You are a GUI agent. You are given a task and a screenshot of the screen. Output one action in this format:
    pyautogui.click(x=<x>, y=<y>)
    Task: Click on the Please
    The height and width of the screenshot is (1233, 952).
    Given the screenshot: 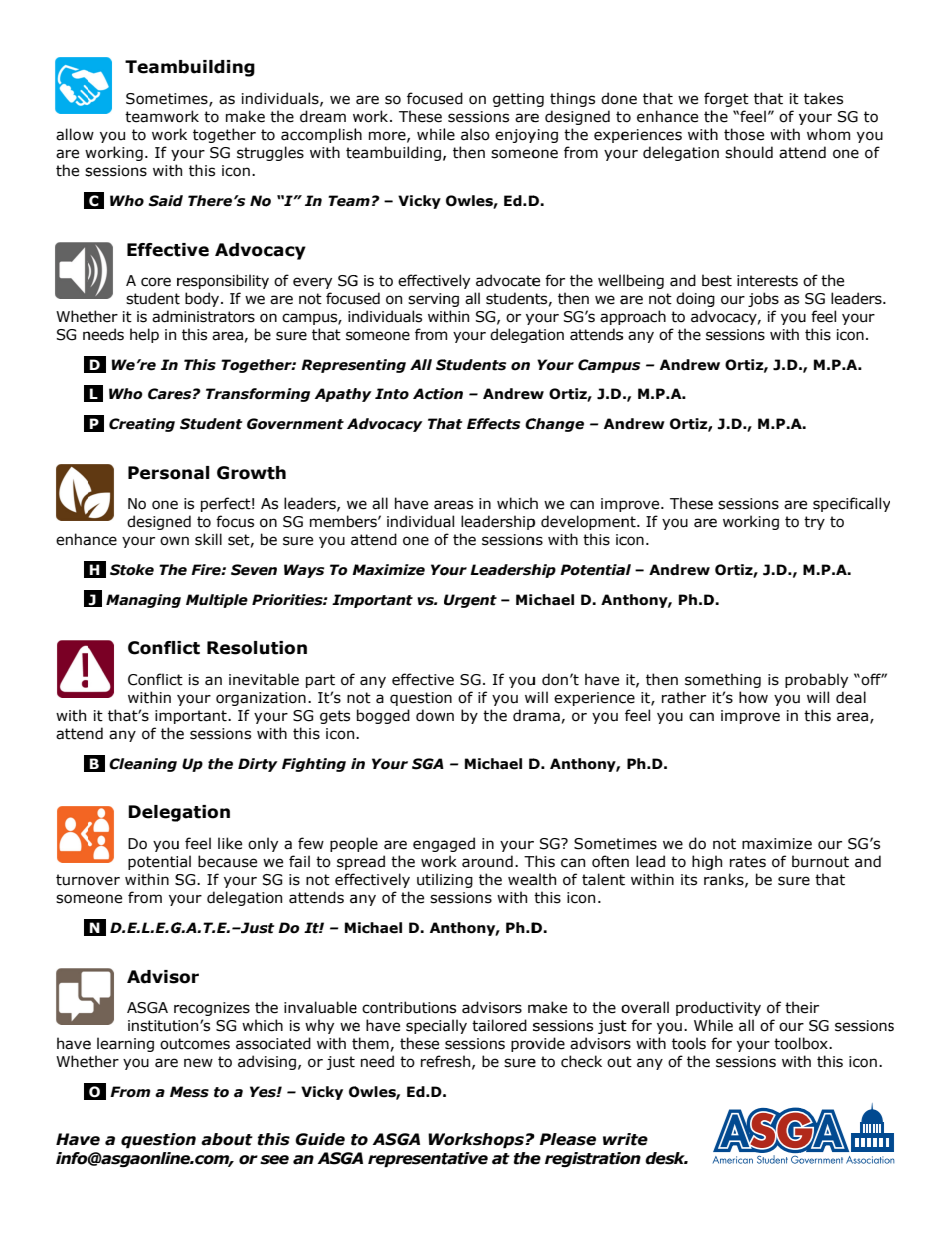 What is the action you would take?
    pyautogui.click(x=567, y=1139)
